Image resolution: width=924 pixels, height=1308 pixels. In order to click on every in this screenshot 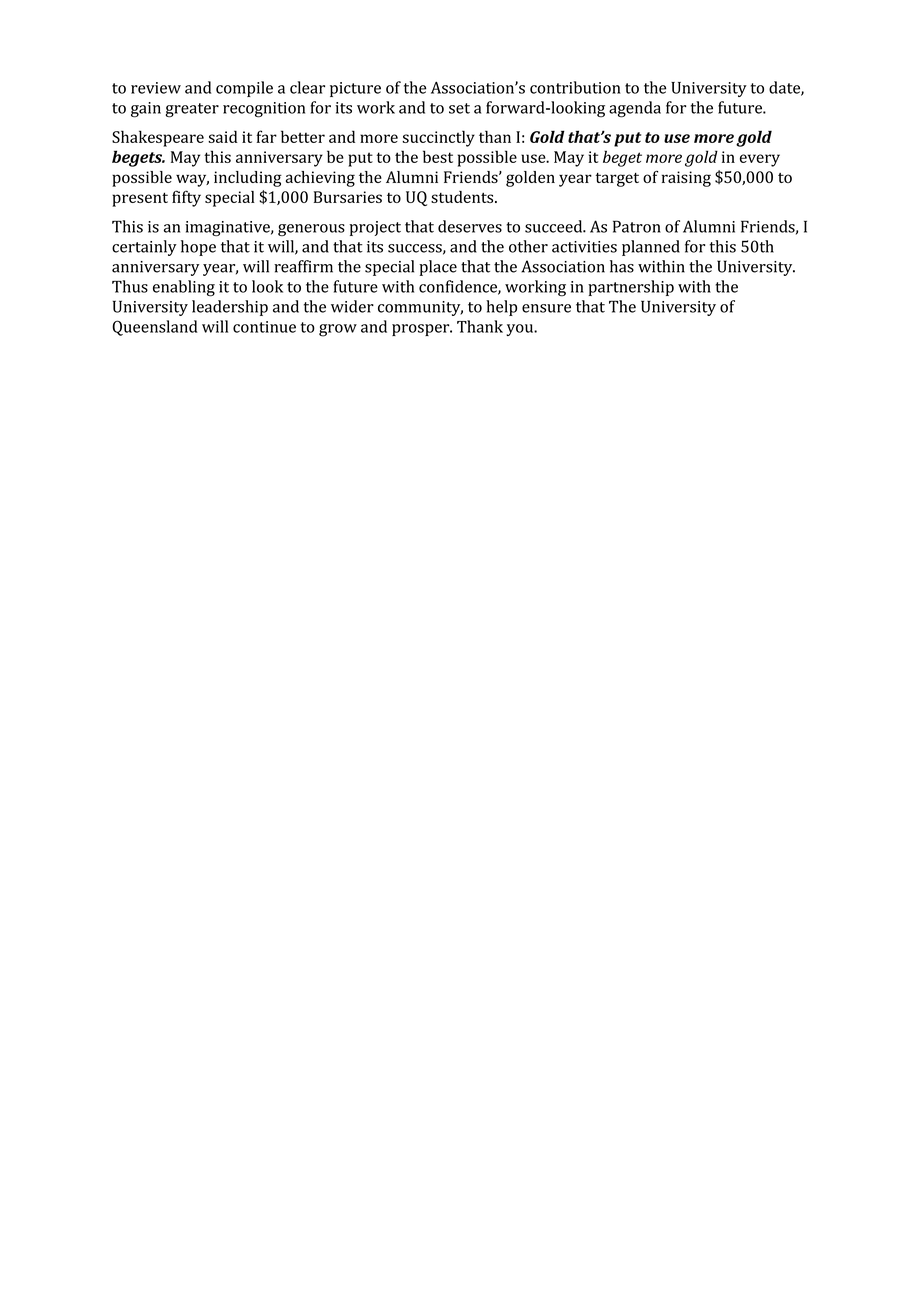, I will do `click(760, 160)`.
